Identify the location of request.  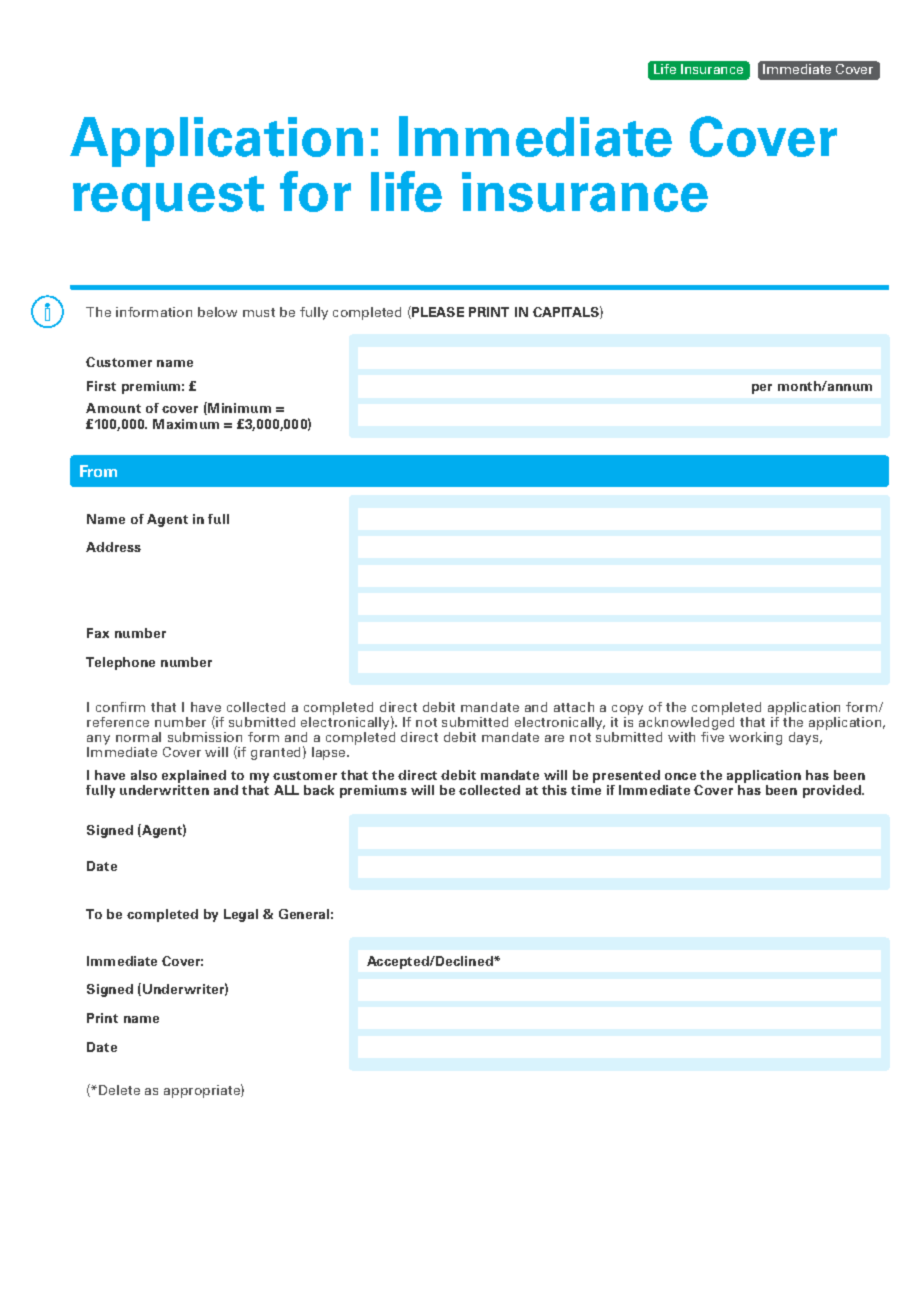
(168, 198).
